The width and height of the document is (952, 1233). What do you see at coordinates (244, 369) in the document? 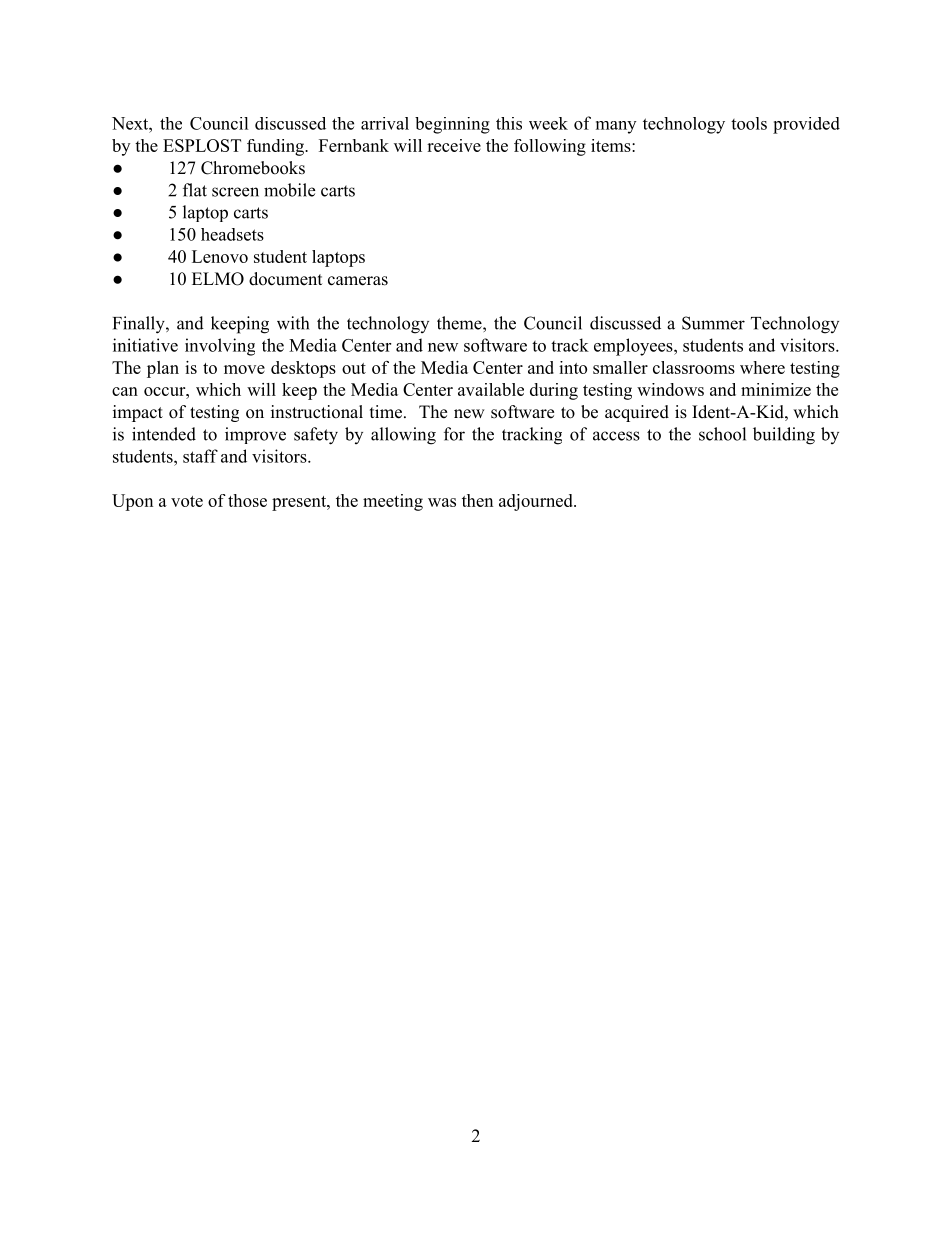
I see `move` at bounding box center [244, 369].
